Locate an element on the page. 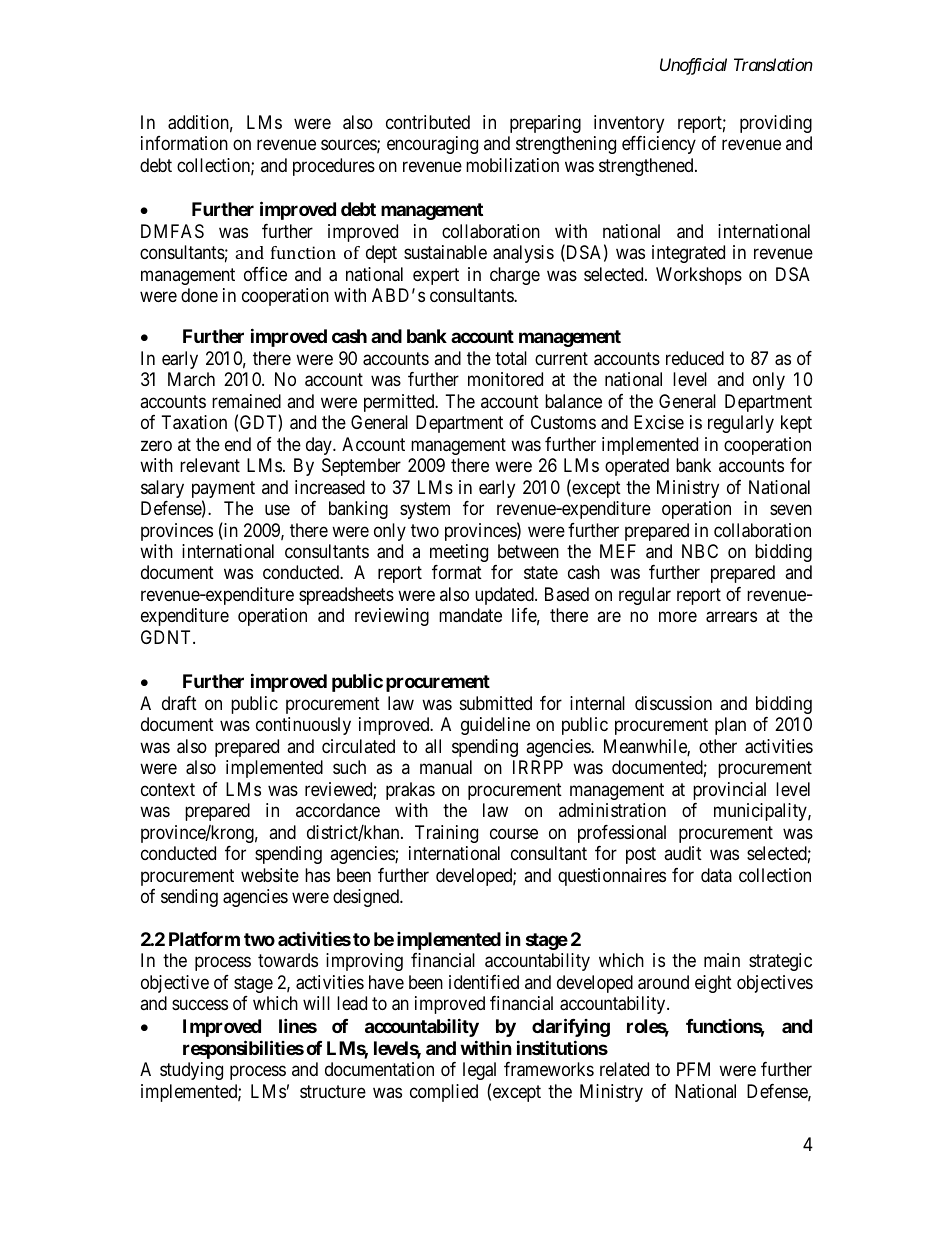 The width and height of the document is (952, 1233). procedures is located at coordinates (334, 167).
